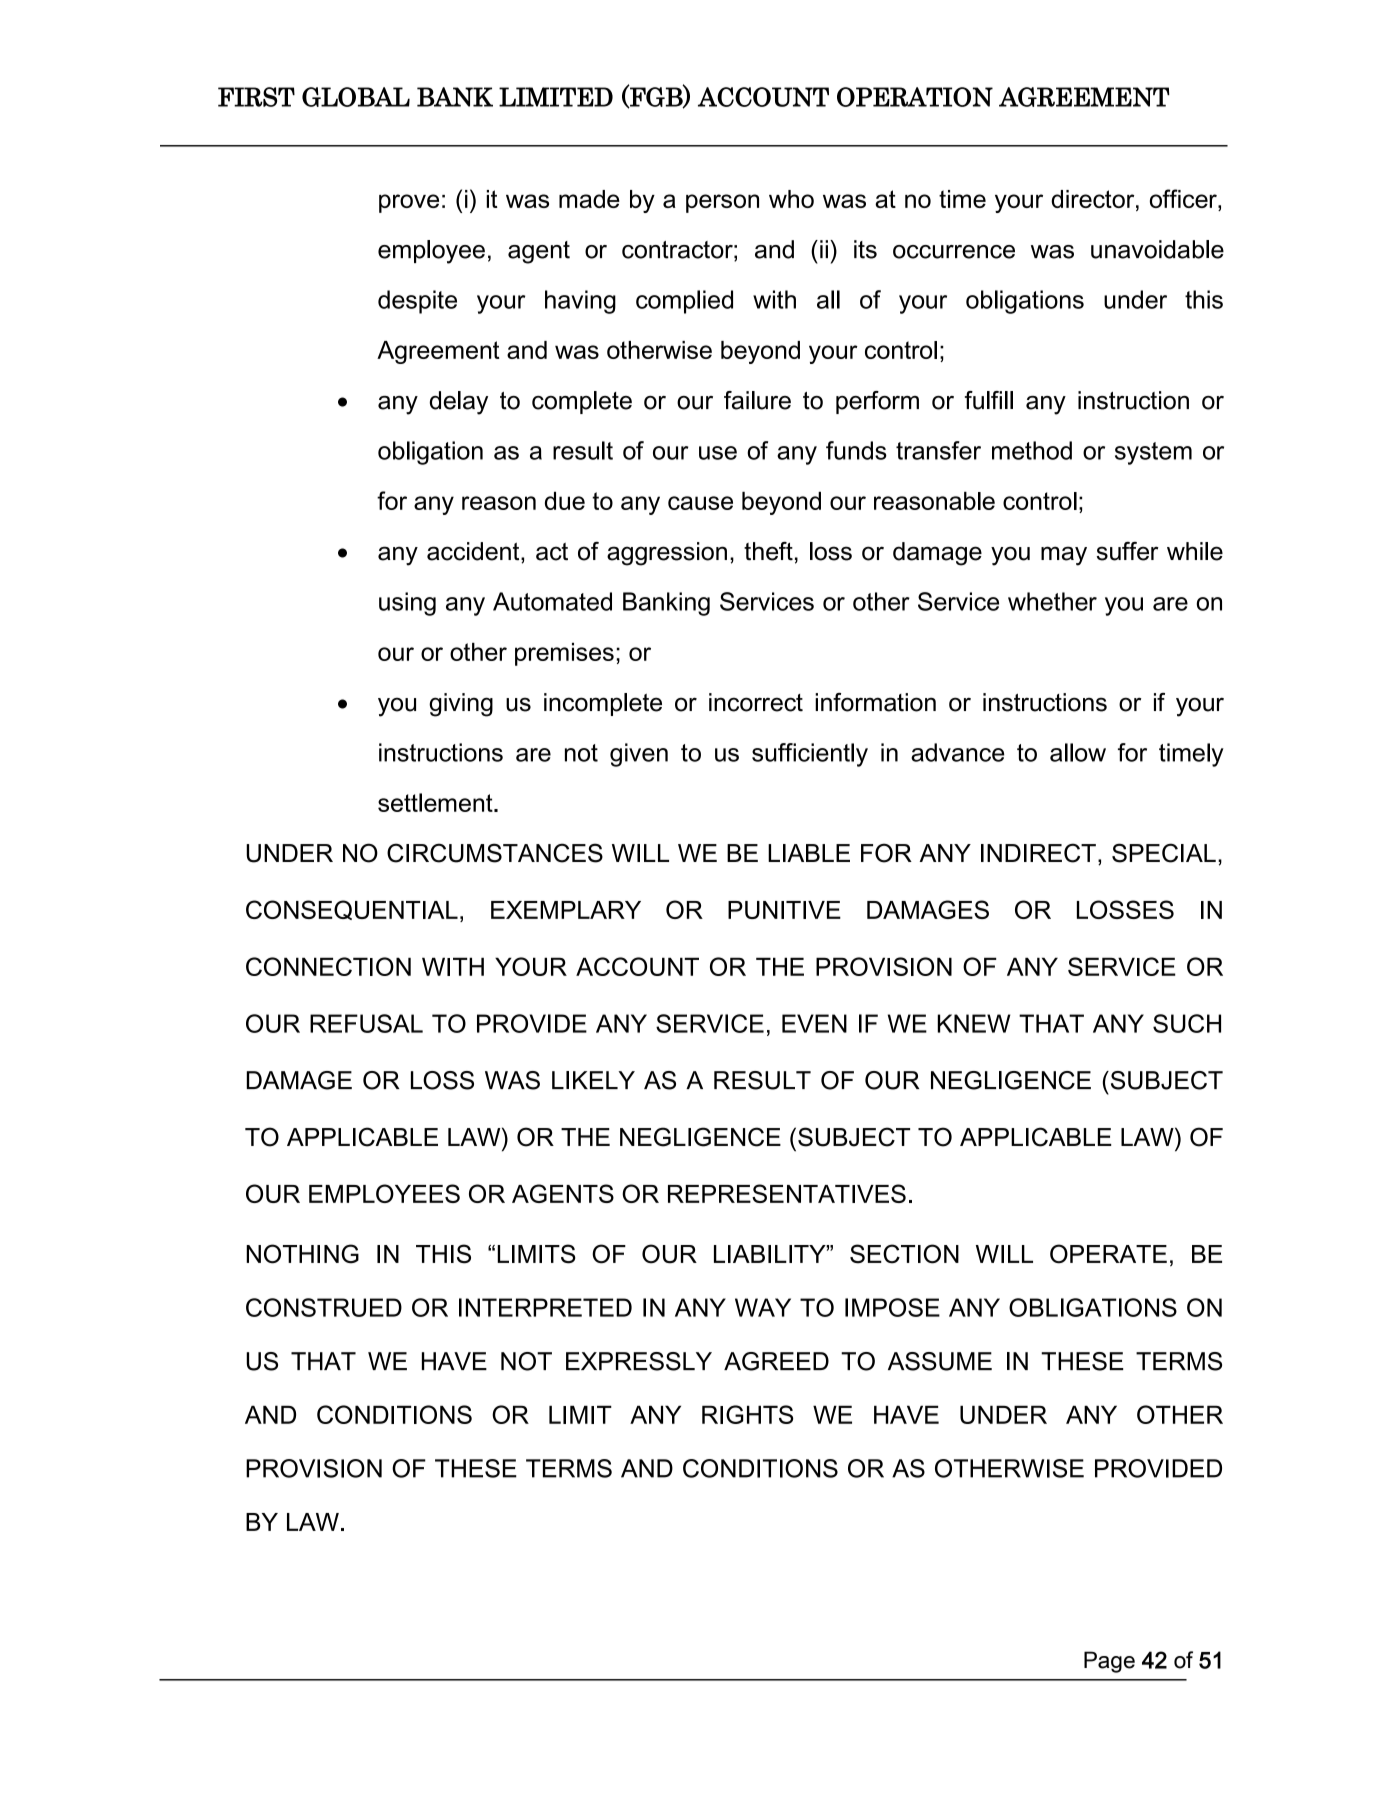 The width and height of the screenshot is (1387, 1795). Describe the element at coordinates (352, 910) in the screenshot. I see `CONSEQUENTIAL` at that location.
